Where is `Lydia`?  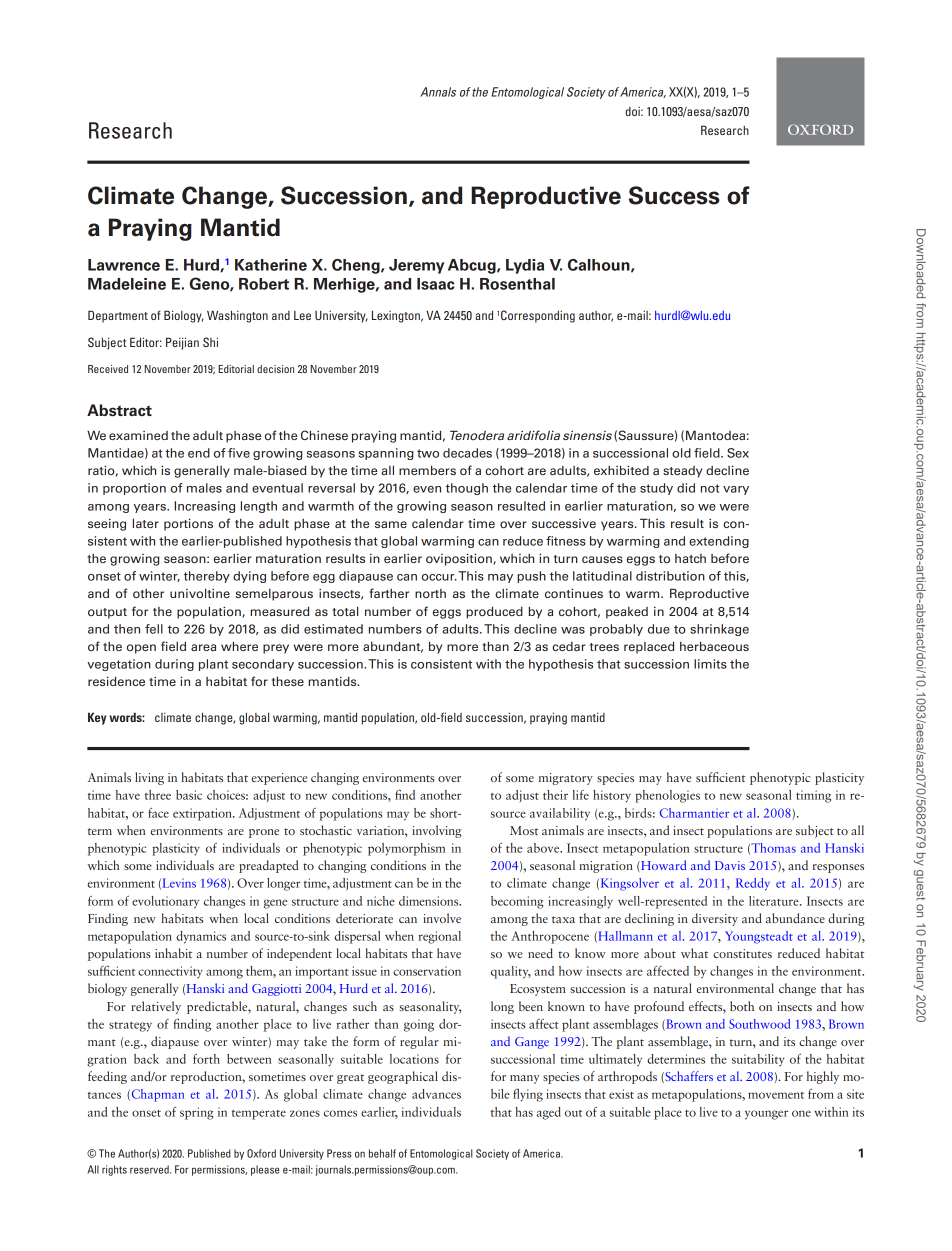 Lydia is located at coordinates (525, 266).
